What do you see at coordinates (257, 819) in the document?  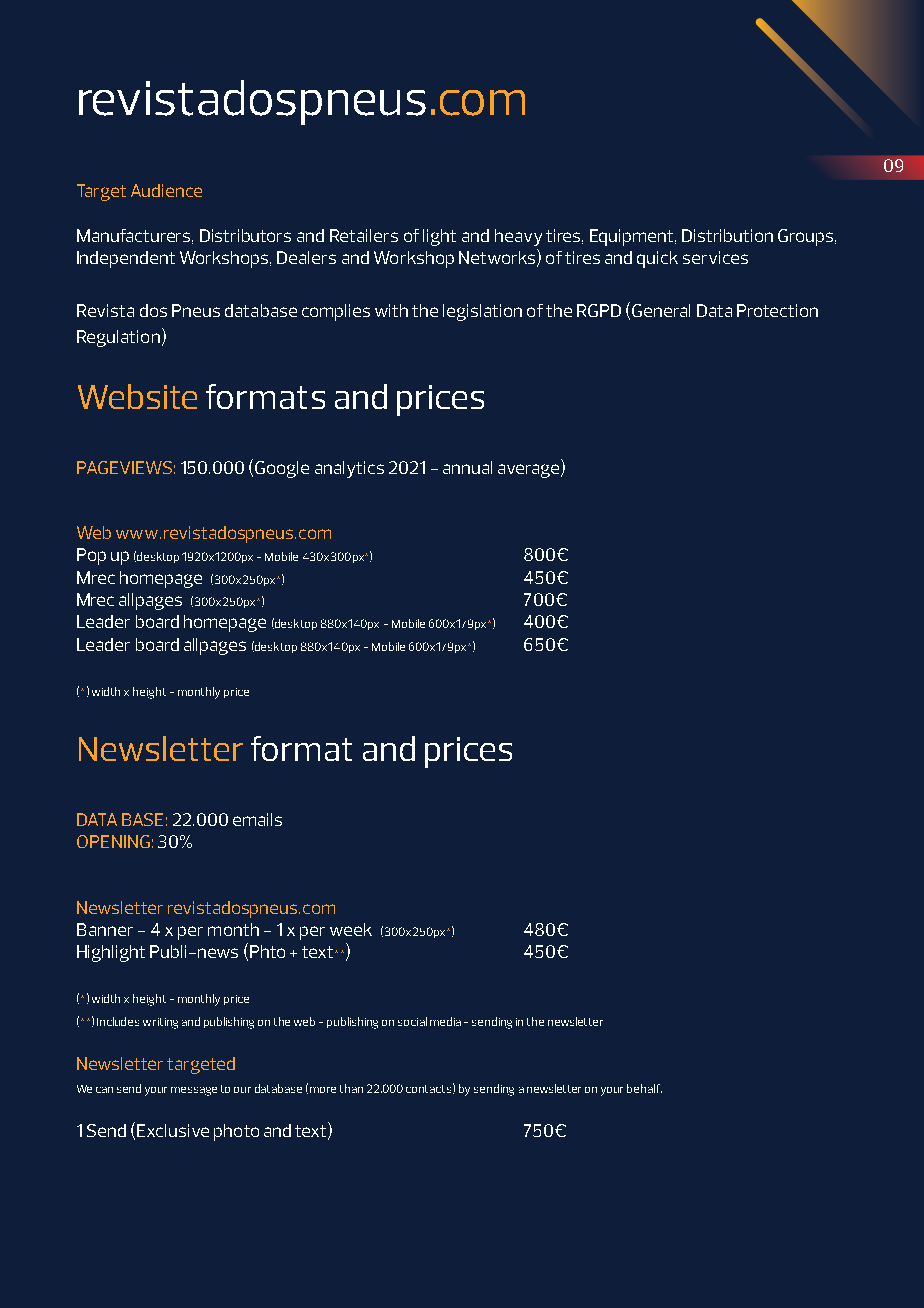 I see `emails` at bounding box center [257, 819].
